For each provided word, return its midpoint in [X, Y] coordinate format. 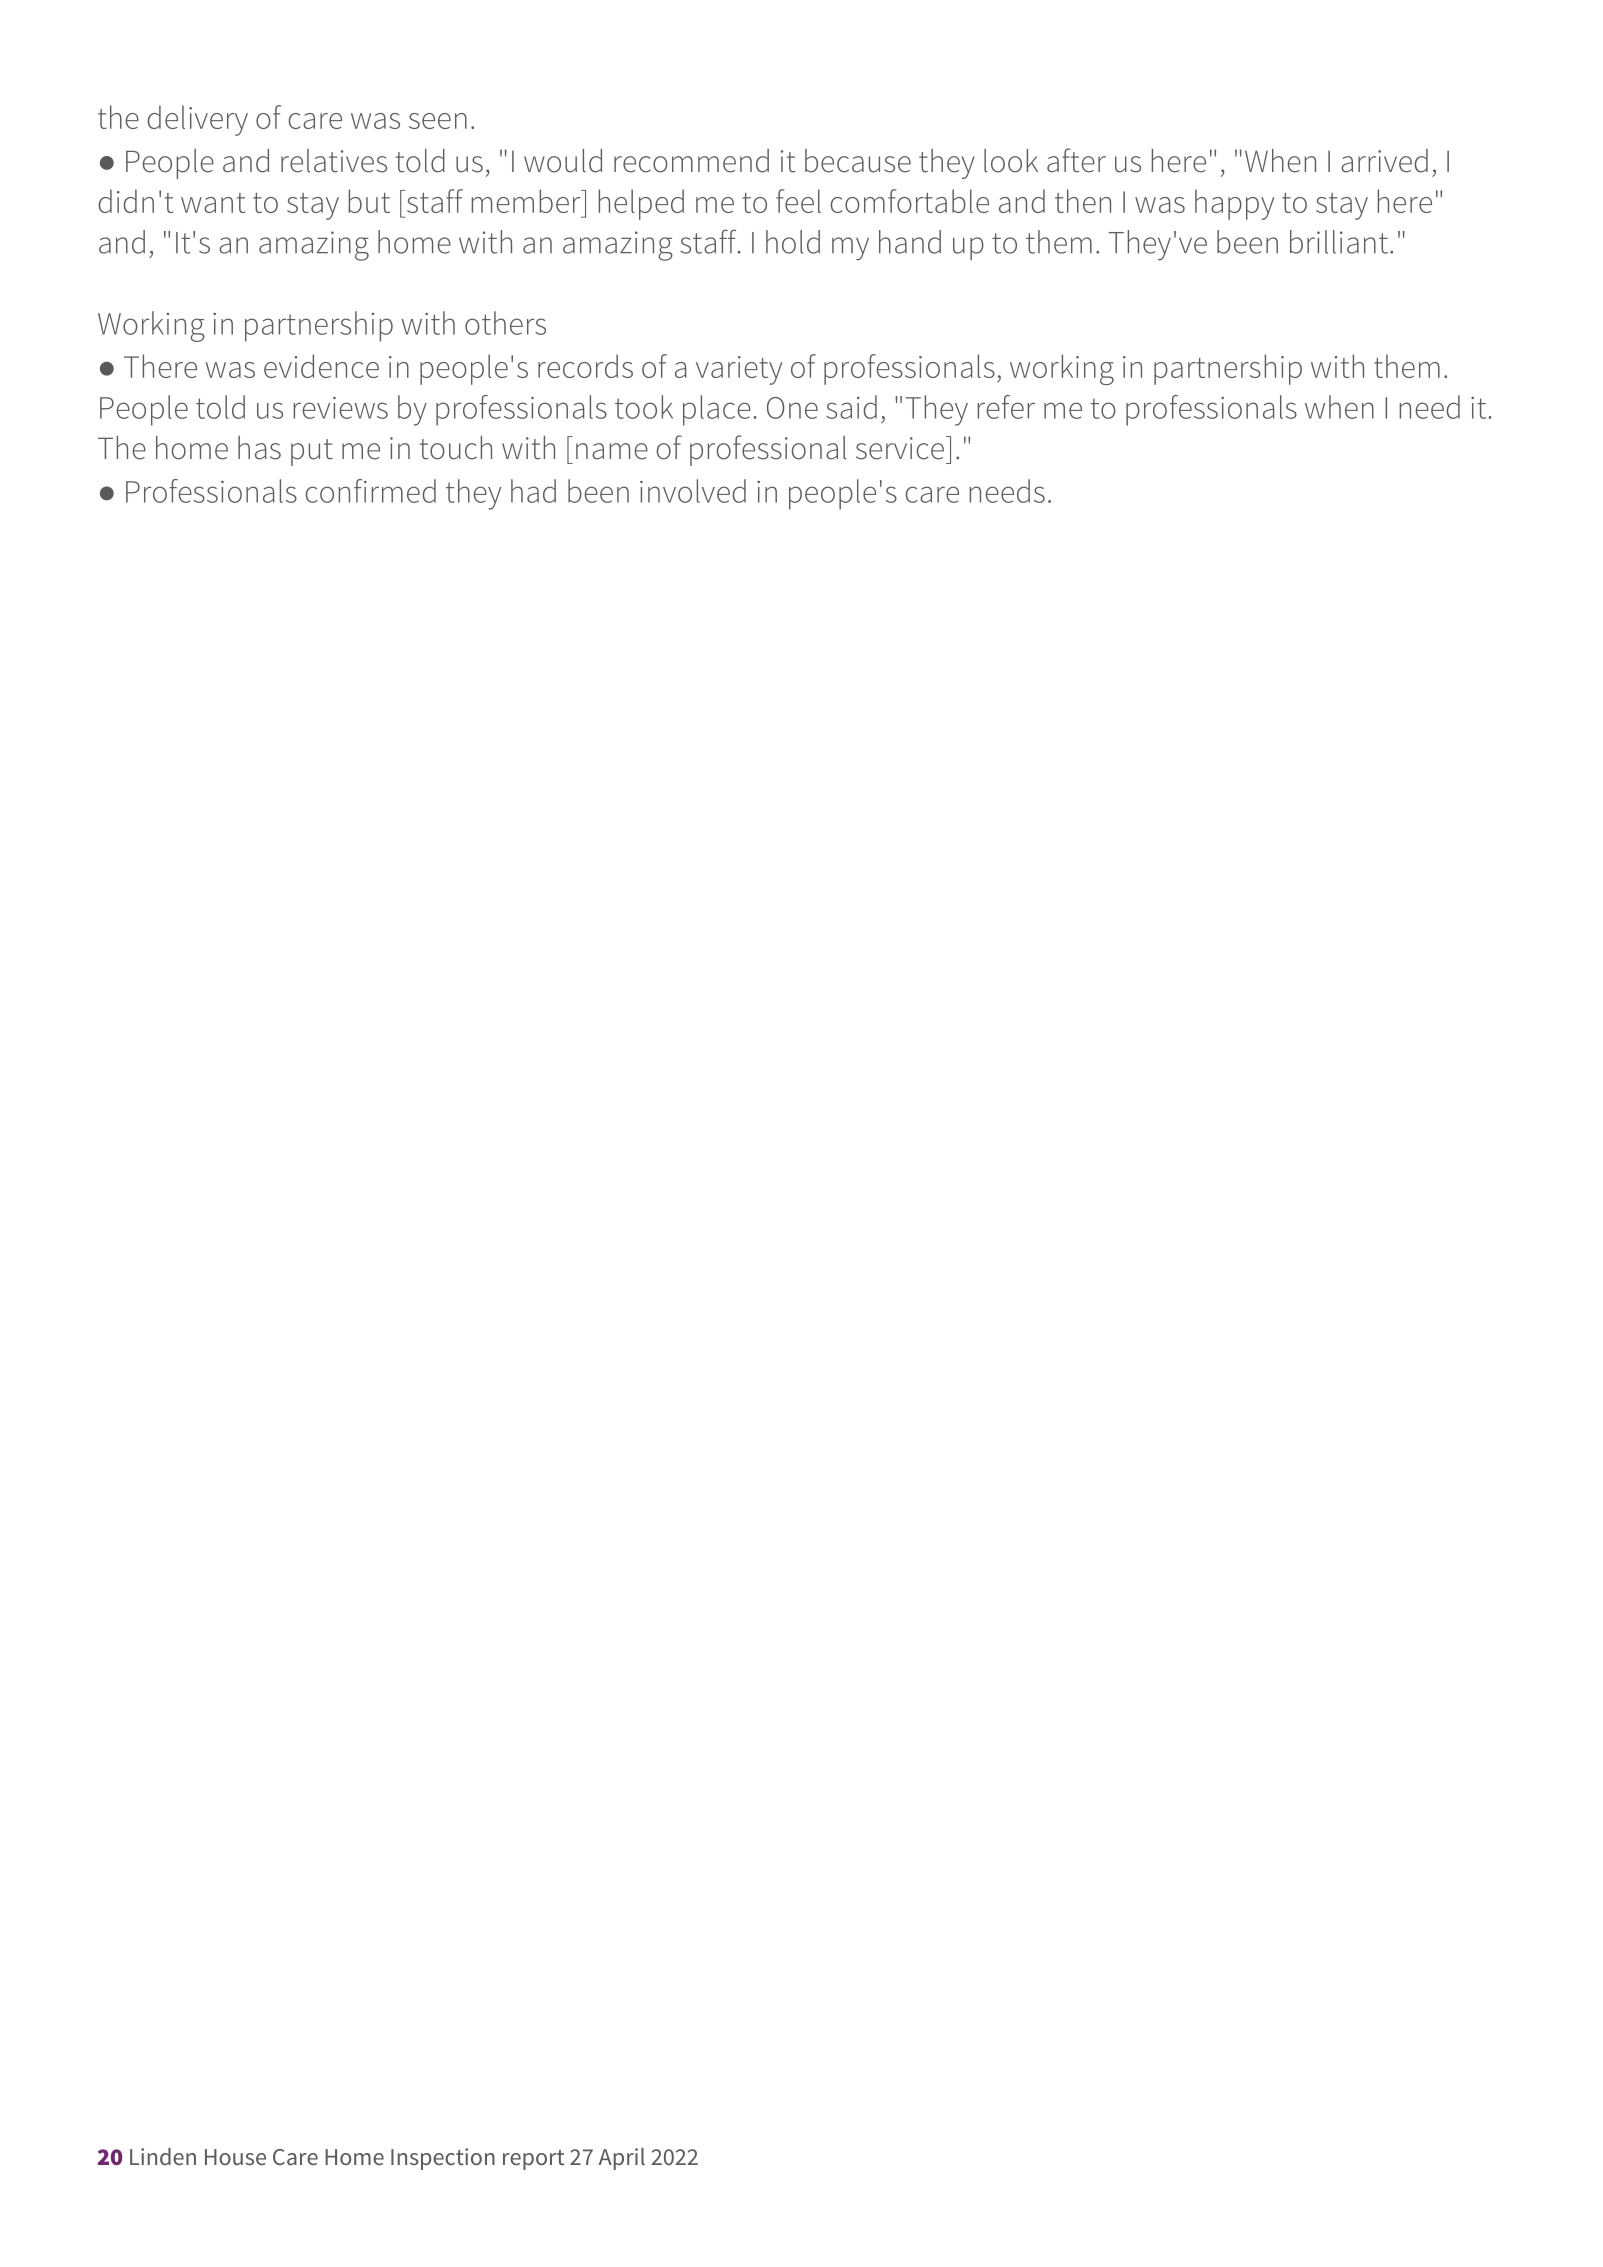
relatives [334, 161]
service [900, 448]
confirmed [371, 491]
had [533, 491]
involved [693, 491]
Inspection [443, 2159]
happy [1234, 204]
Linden [163, 2156]
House [235, 2157]
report [533, 2160]
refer [1006, 407]
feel [798, 201]
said [851, 407]
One [792, 408]
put [312, 452]
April [622, 2159]
